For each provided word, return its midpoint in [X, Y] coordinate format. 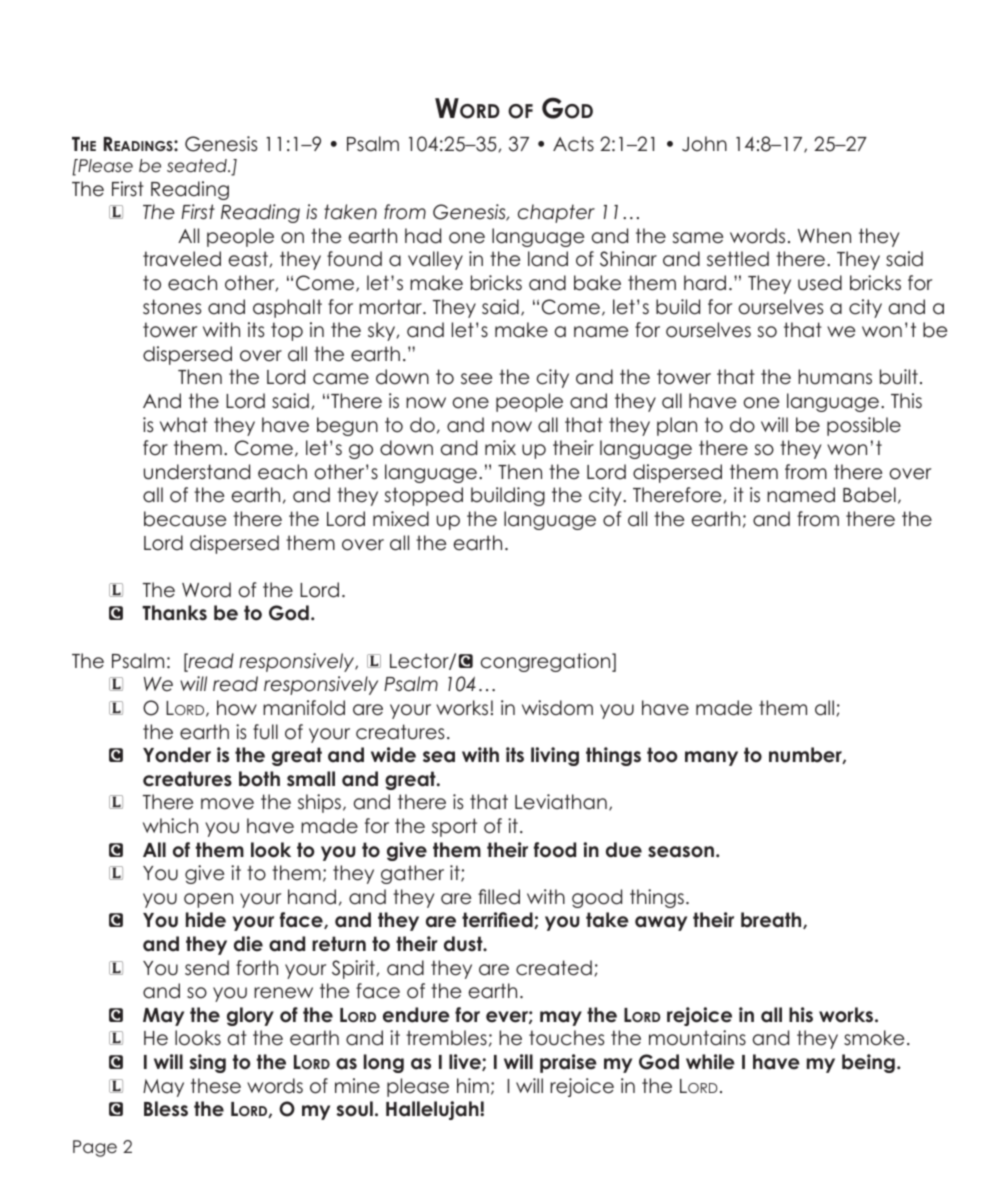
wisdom [557, 708]
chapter [556, 213]
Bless [166, 1109]
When [824, 236]
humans [835, 377]
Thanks [174, 613]
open [208, 900]
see [476, 379]
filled [499, 897]
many [711, 758]
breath [772, 920]
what [184, 425]
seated [198, 166]
